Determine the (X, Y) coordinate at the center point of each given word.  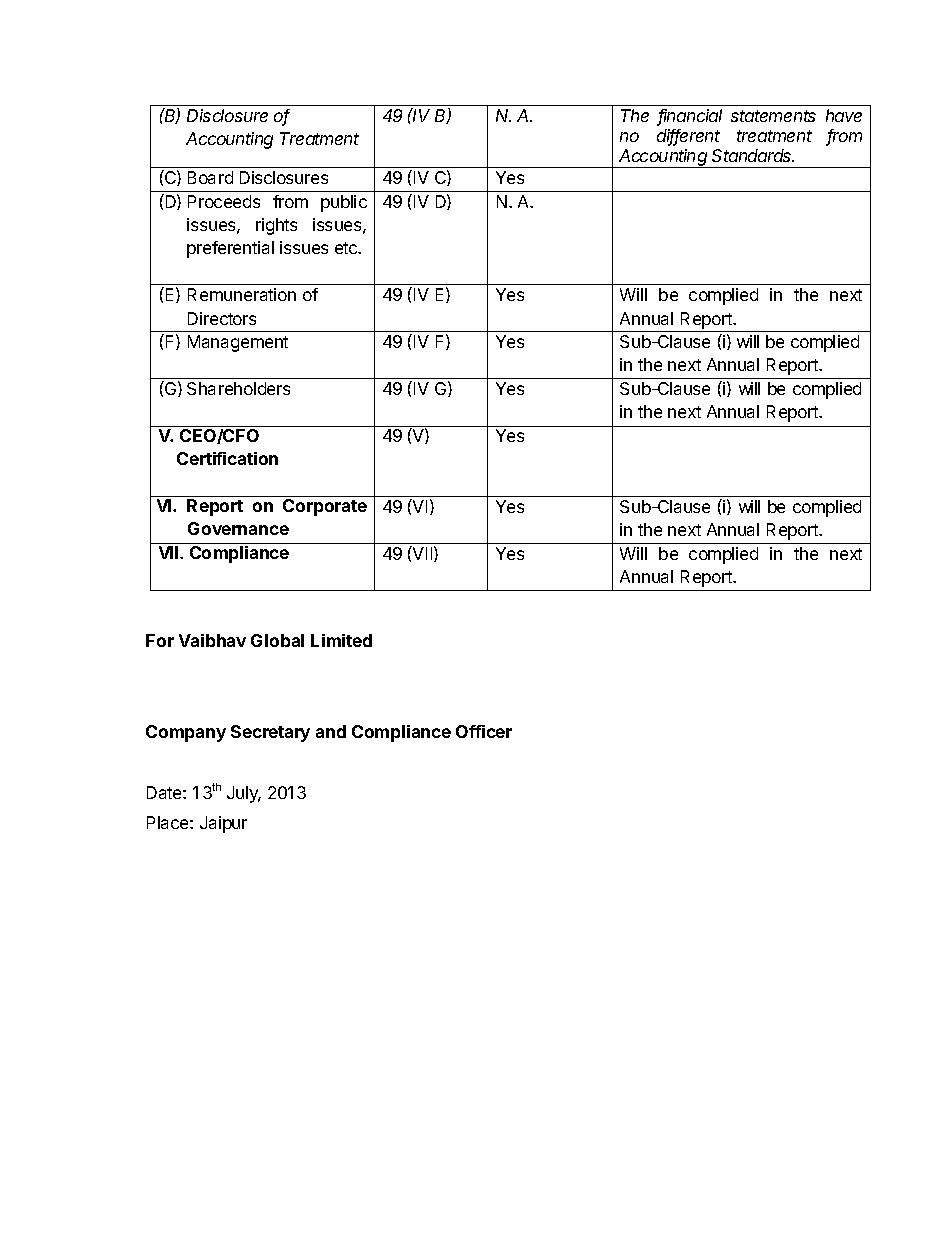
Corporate (325, 507)
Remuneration (242, 294)
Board (210, 177)
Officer (484, 731)
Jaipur (223, 824)
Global (277, 640)
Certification (227, 458)
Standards (753, 155)
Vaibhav (212, 640)
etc (347, 248)
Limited (341, 640)
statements (773, 116)
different (688, 137)
